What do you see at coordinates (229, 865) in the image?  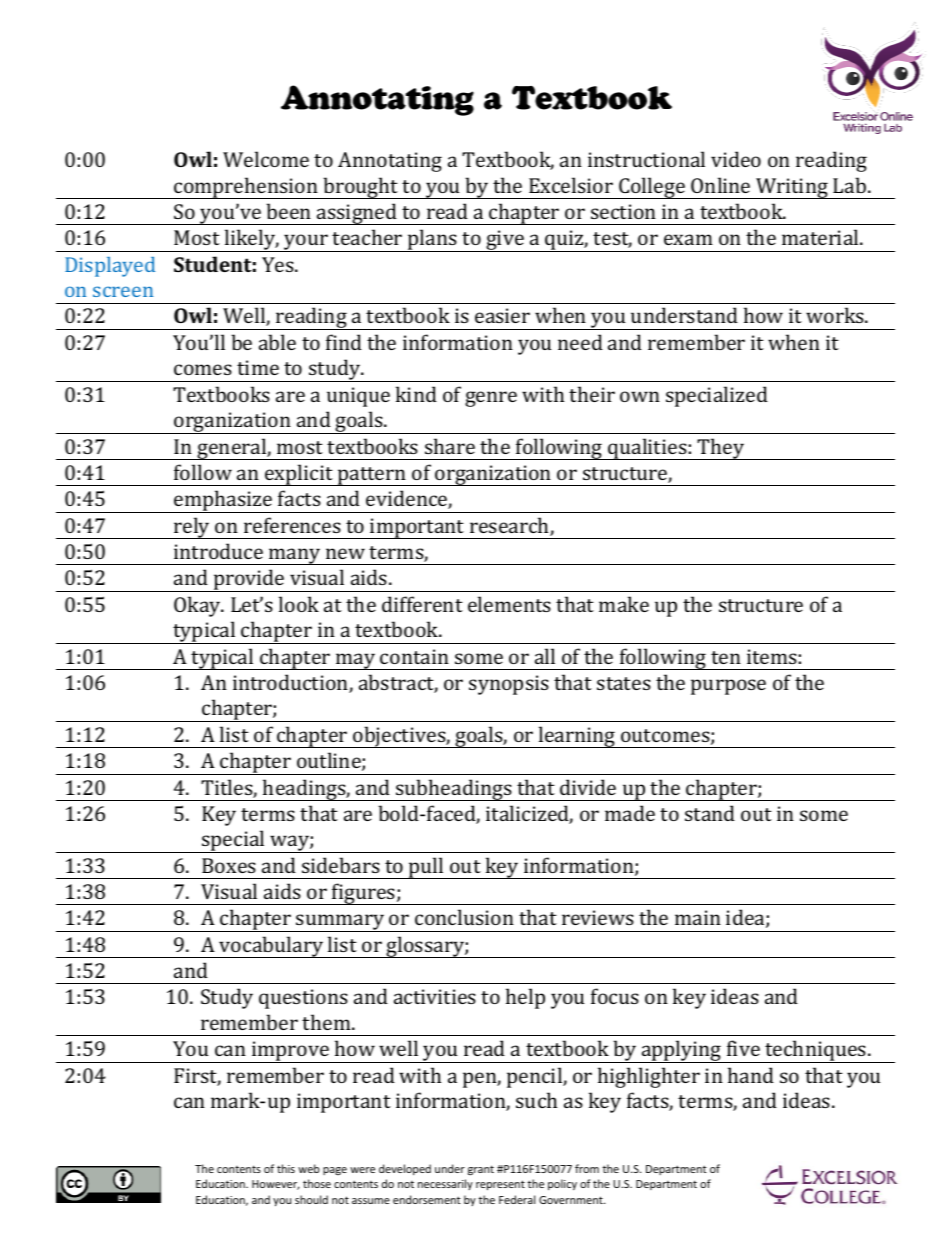 I see `Boxes` at bounding box center [229, 865].
